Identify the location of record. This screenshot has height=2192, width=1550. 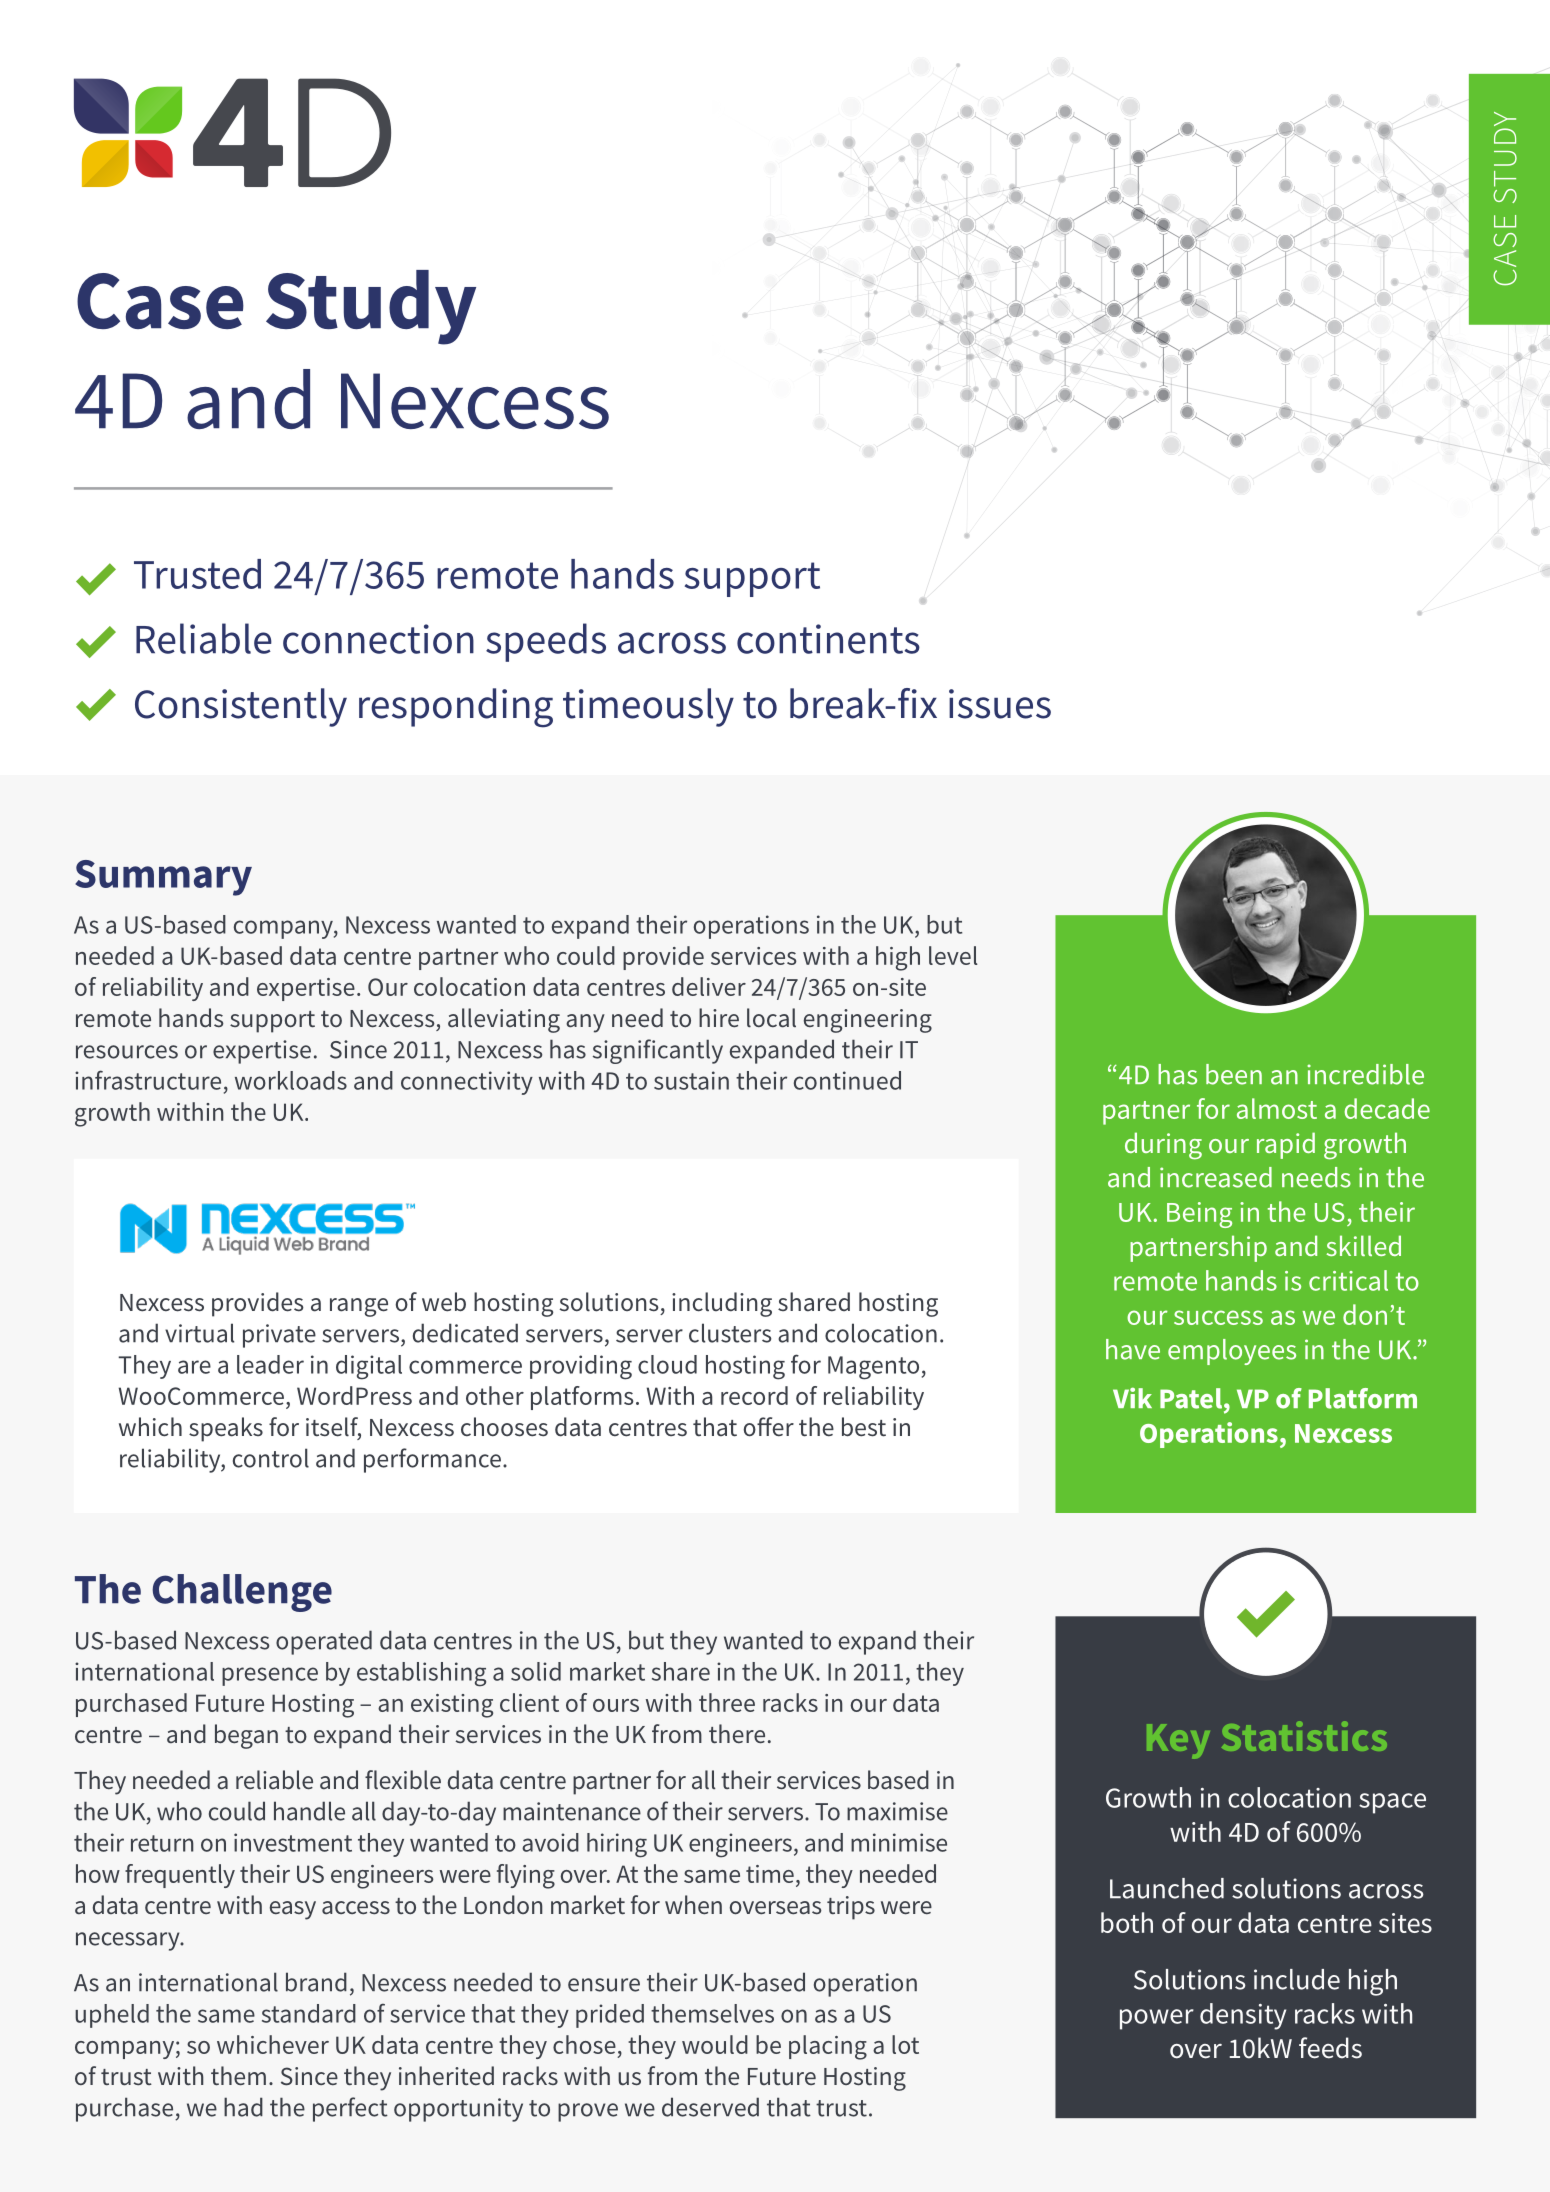
(754, 1395).
